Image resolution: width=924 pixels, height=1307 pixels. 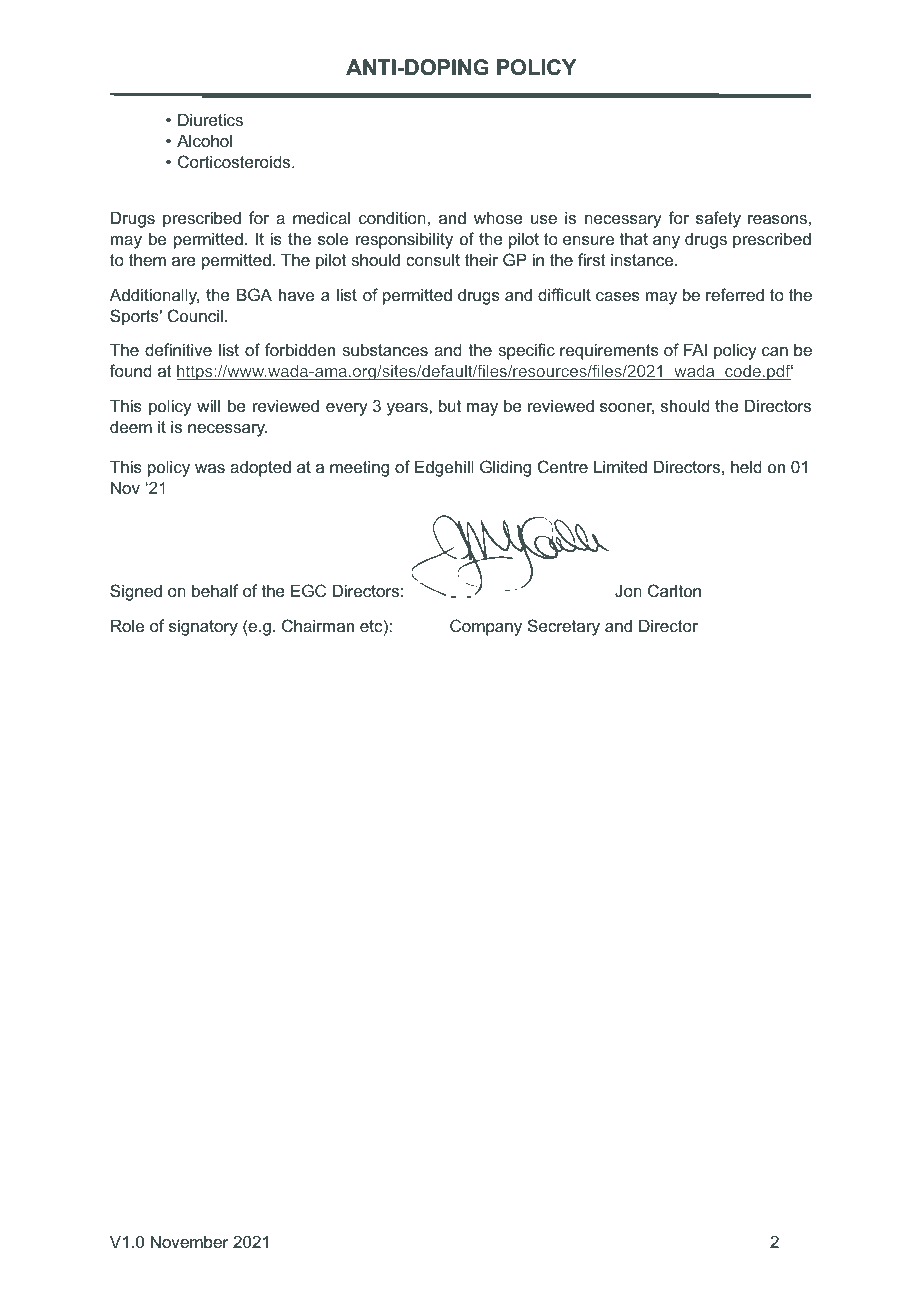 What do you see at coordinates (486, 627) in the screenshot?
I see `Company` at bounding box center [486, 627].
